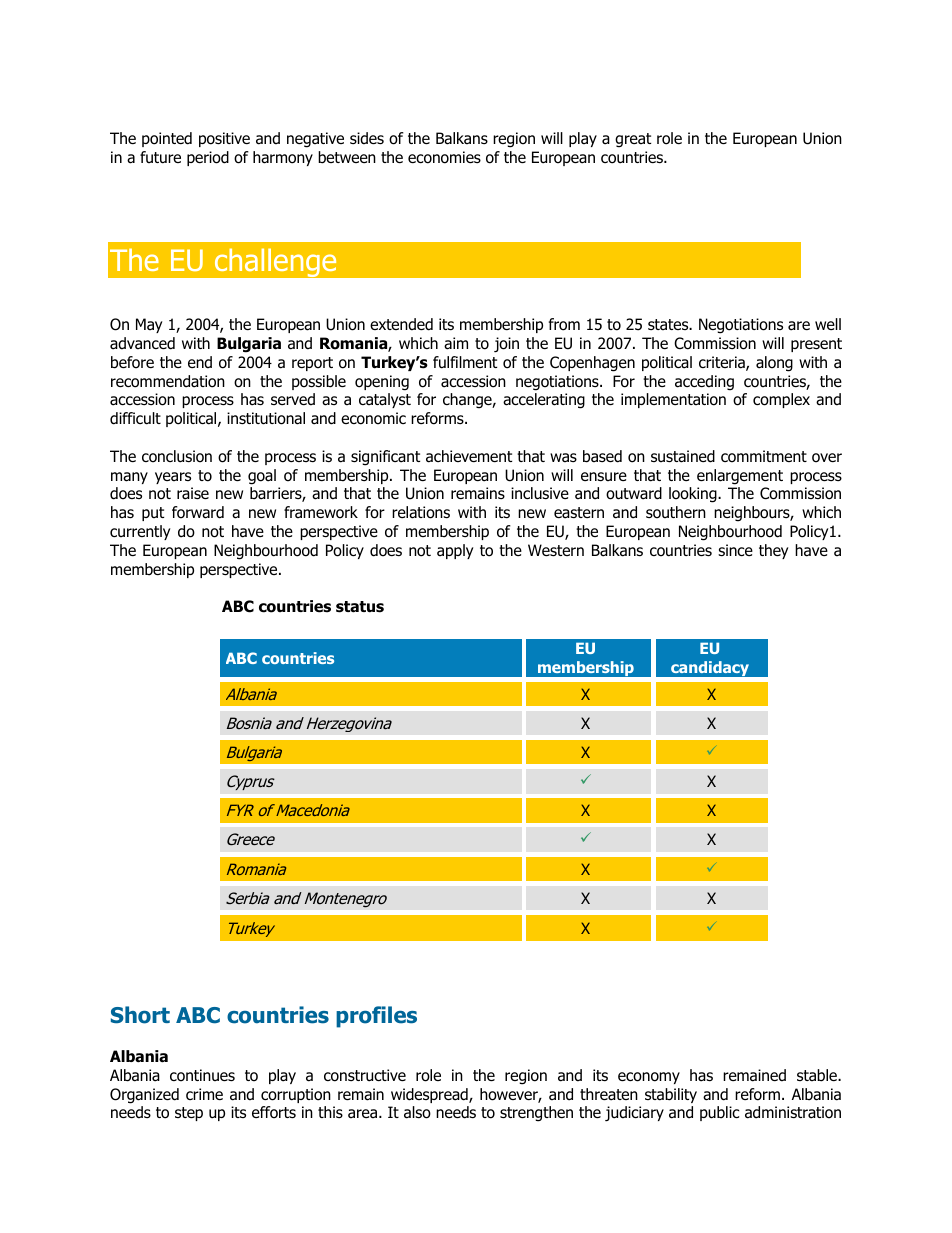 This screenshot has height=1233, width=952. What do you see at coordinates (735, 550) in the screenshot?
I see `since` at bounding box center [735, 550].
